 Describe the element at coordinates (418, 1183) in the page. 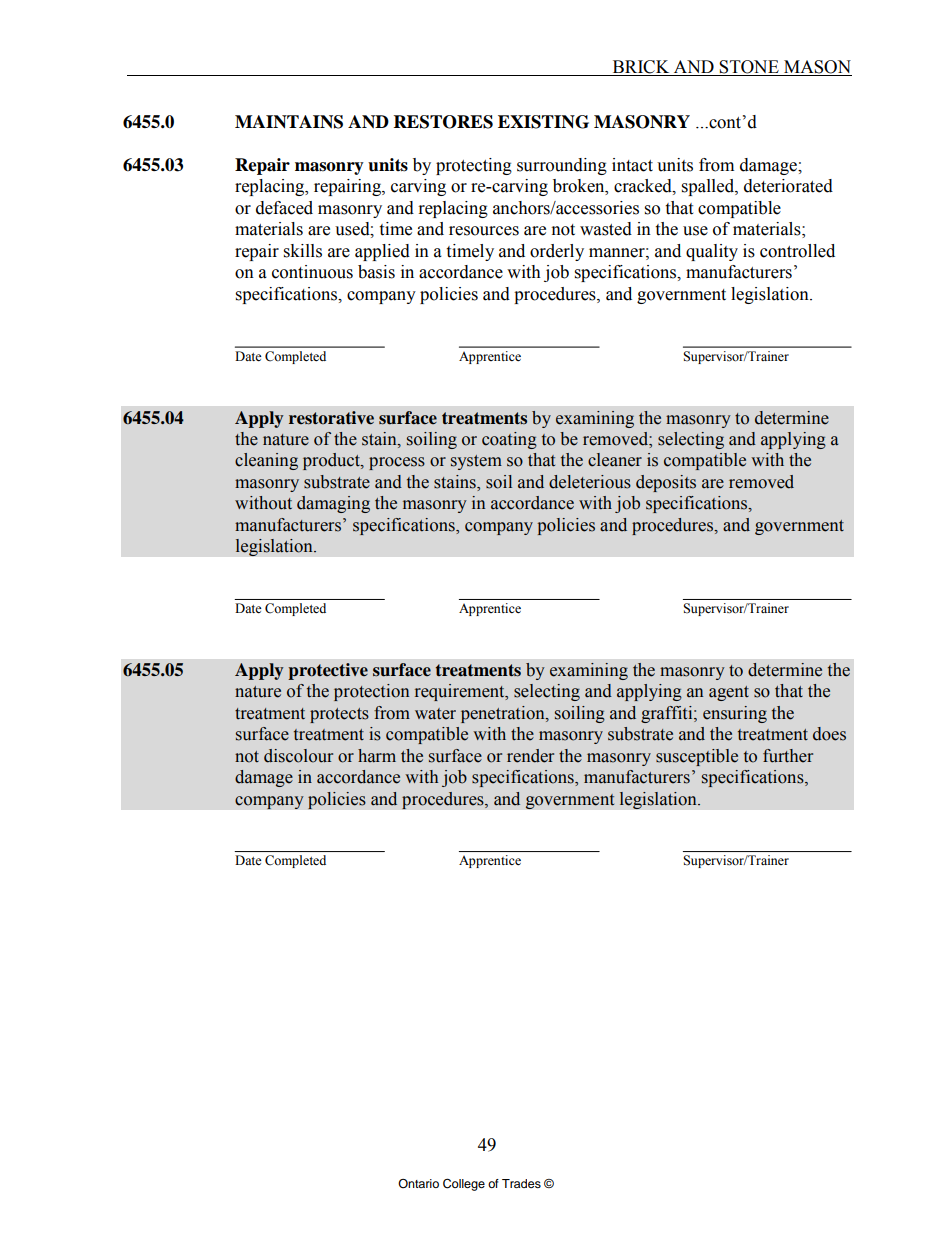

I see `Ontario` at that location.
